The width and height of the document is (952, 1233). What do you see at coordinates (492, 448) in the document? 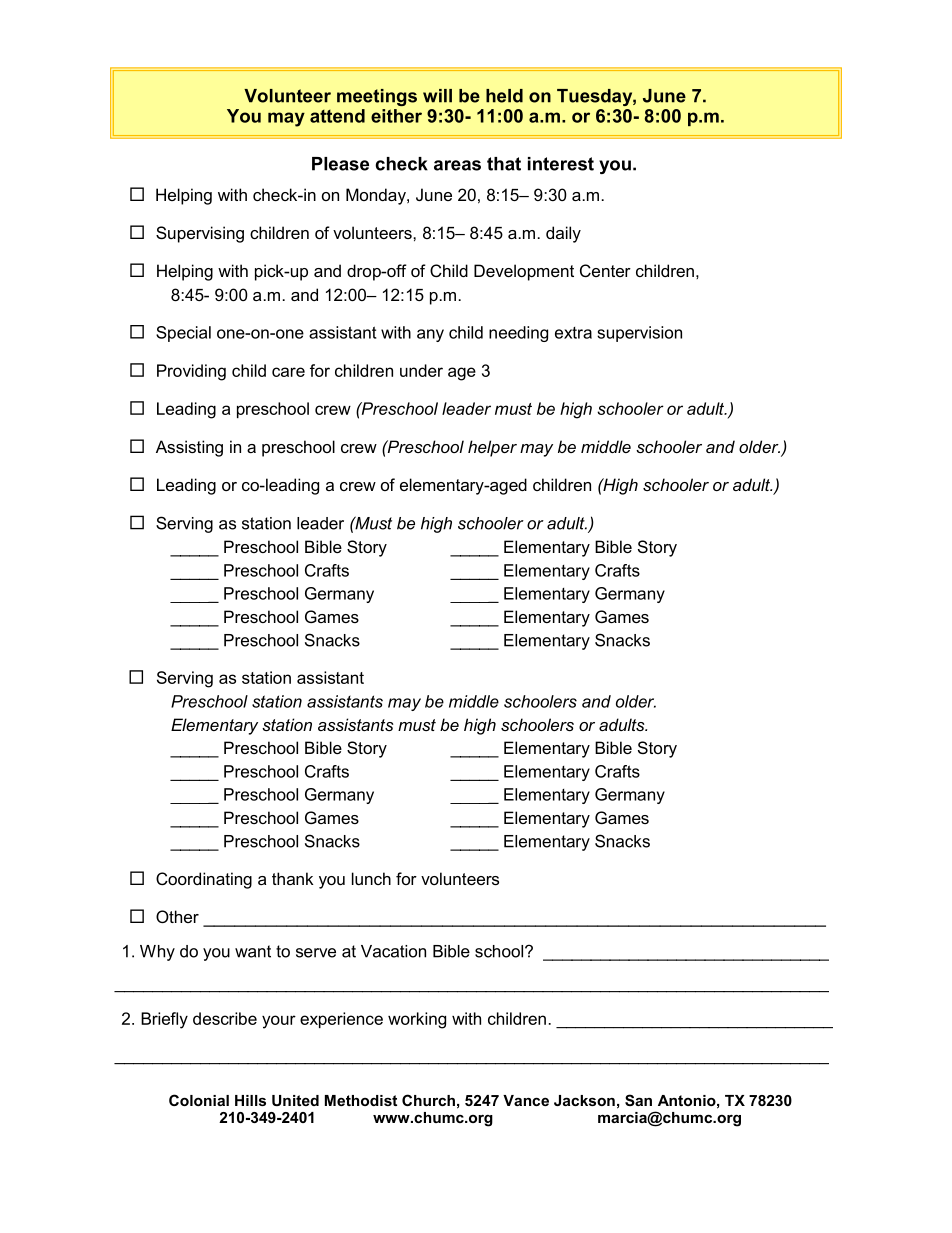
I see `helper` at bounding box center [492, 448].
